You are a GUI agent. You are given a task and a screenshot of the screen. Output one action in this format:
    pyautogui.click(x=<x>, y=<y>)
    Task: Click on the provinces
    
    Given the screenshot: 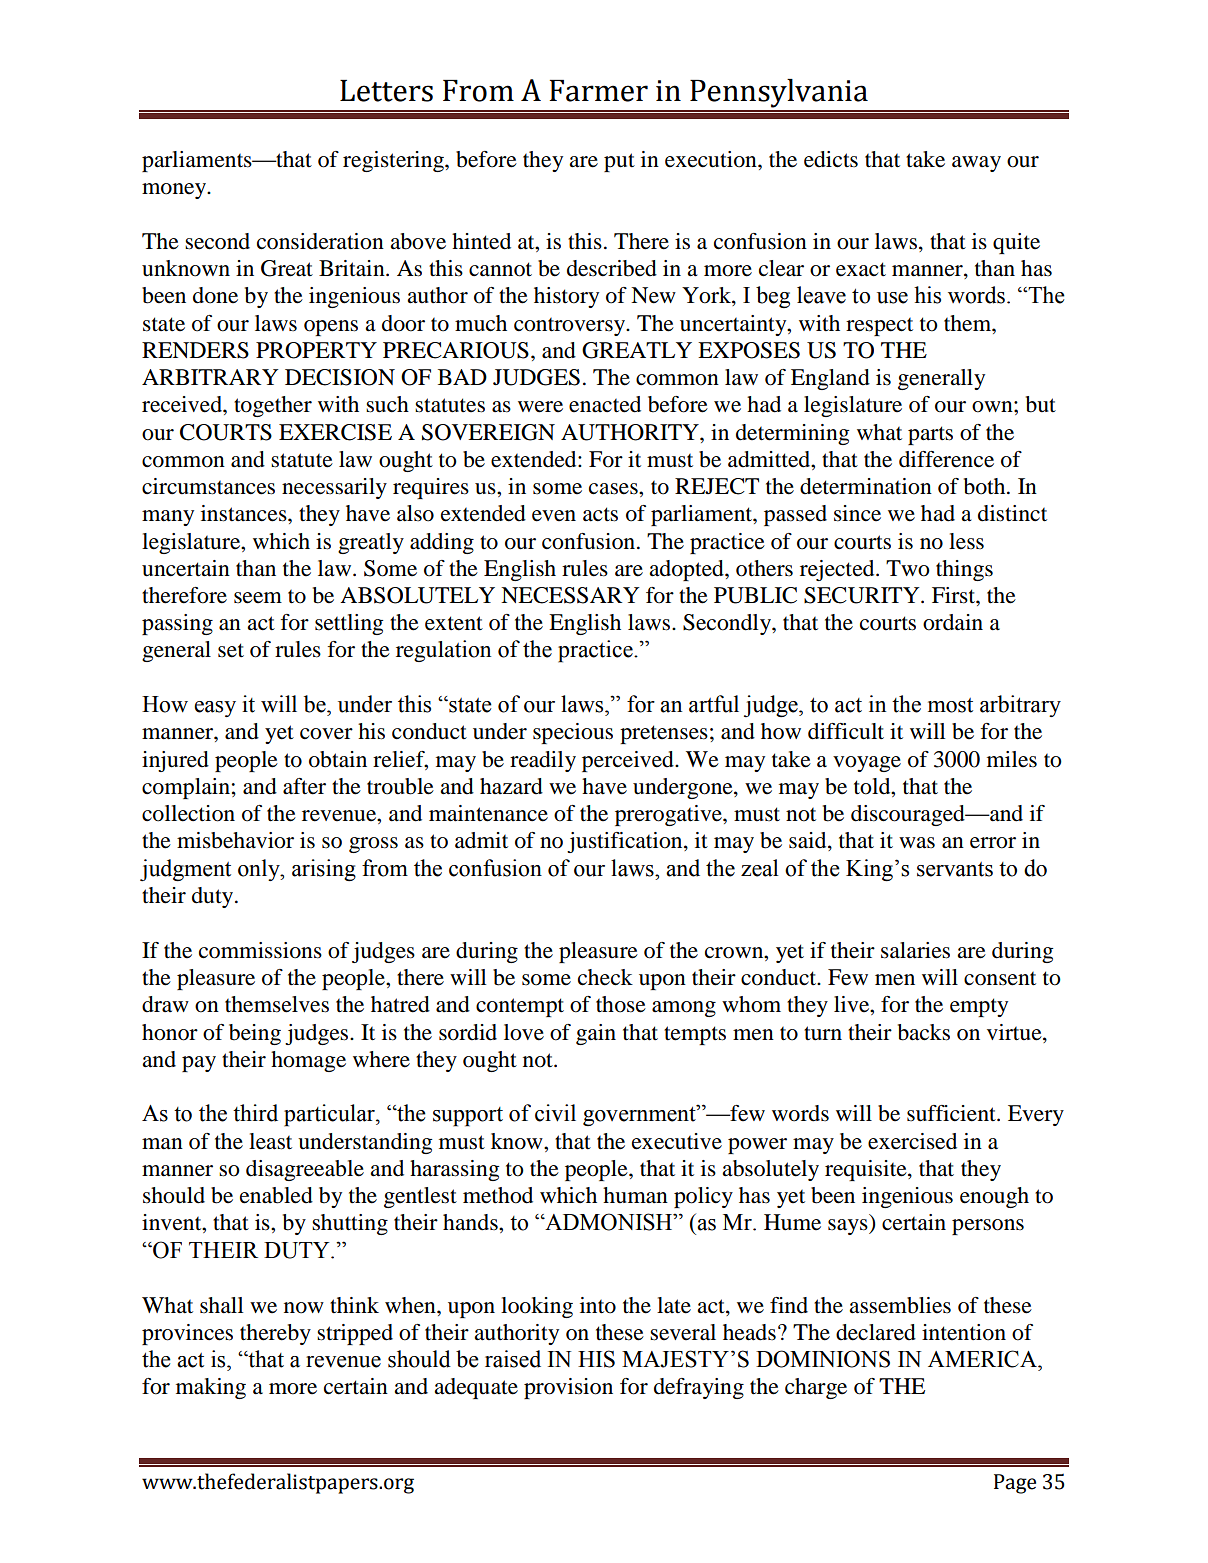 What is the action you would take?
    pyautogui.click(x=187, y=1334)
